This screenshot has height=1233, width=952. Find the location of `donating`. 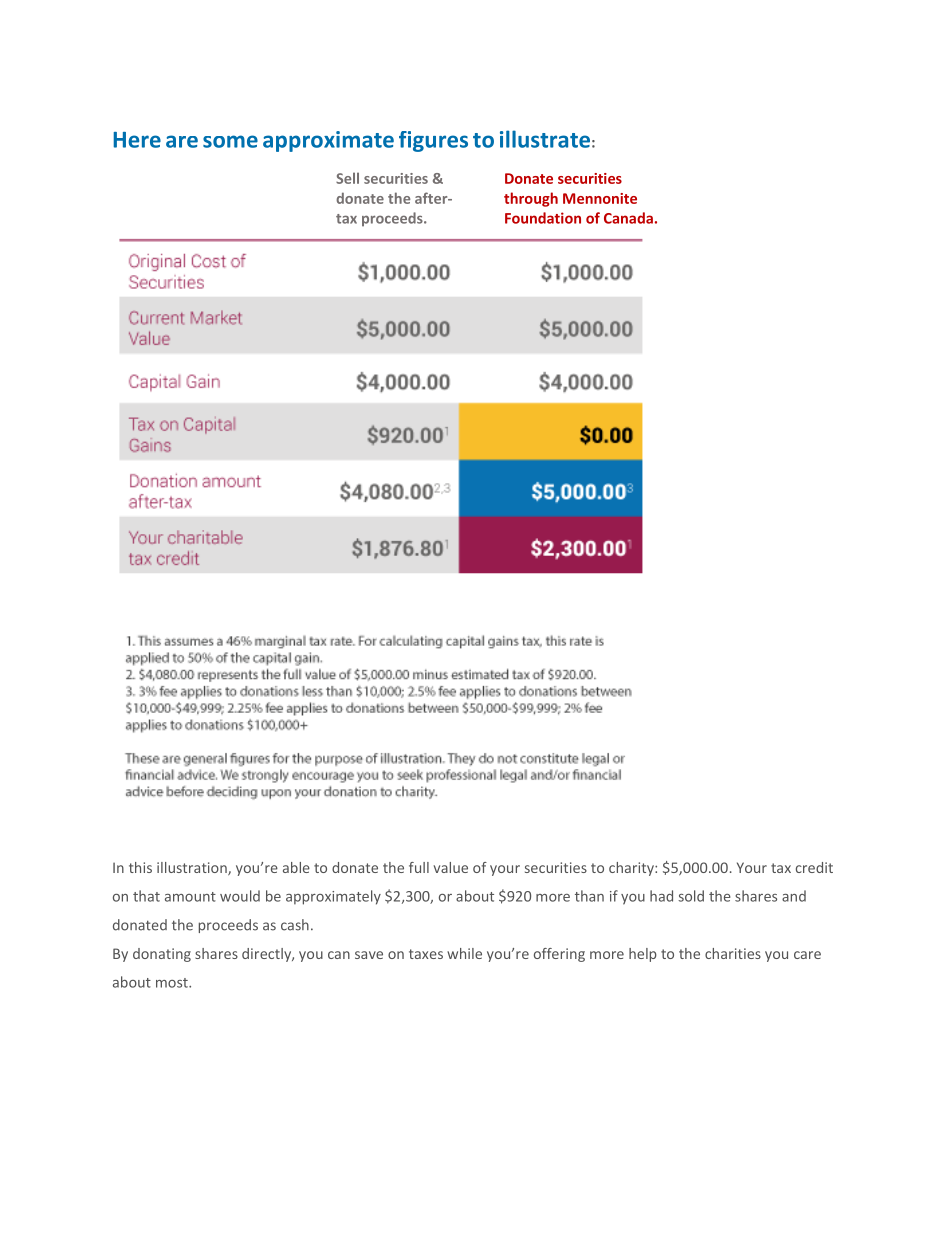

donating is located at coordinates (162, 955).
